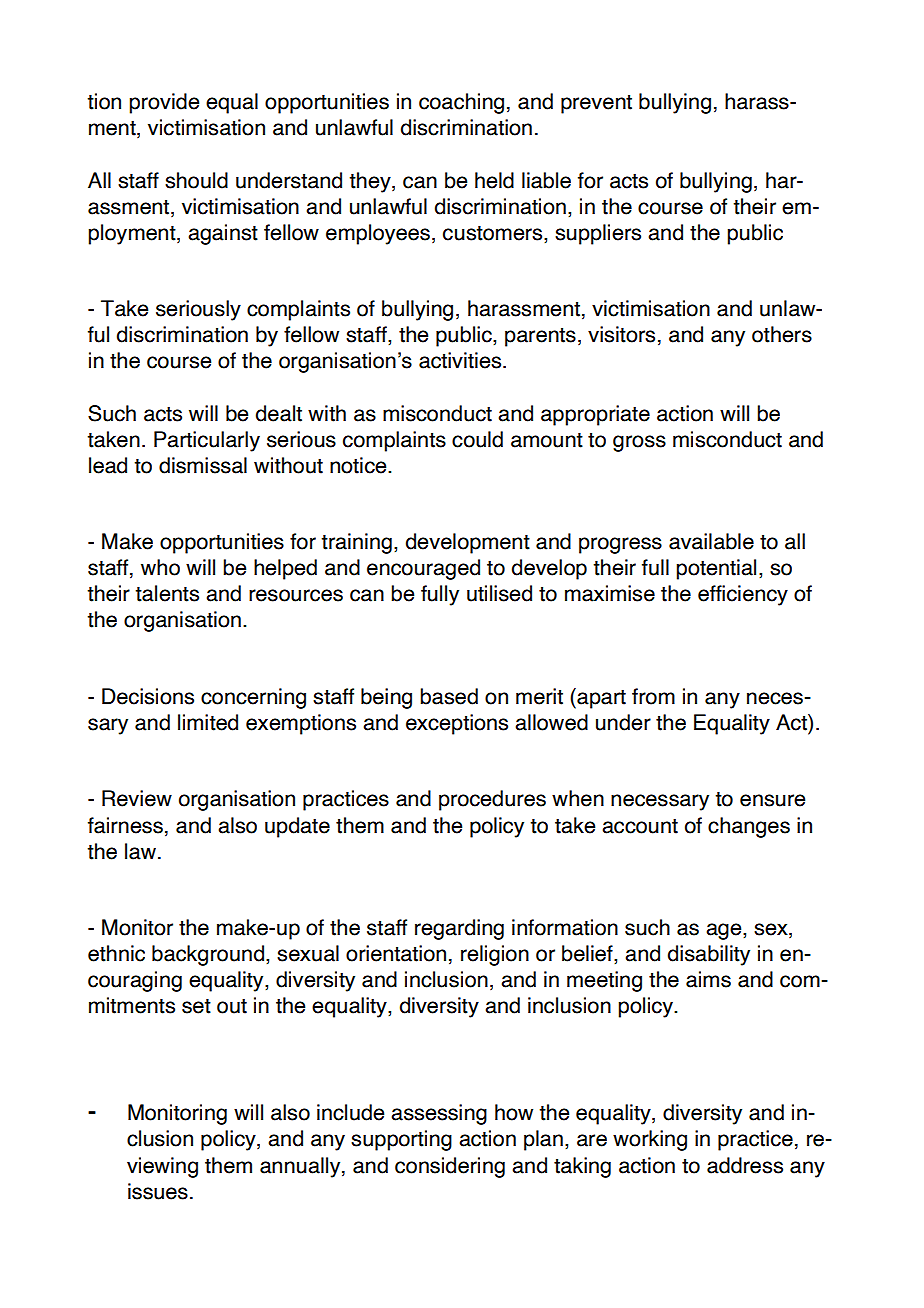 This screenshot has height=1308, width=924. I want to click on Review, so click(137, 798).
